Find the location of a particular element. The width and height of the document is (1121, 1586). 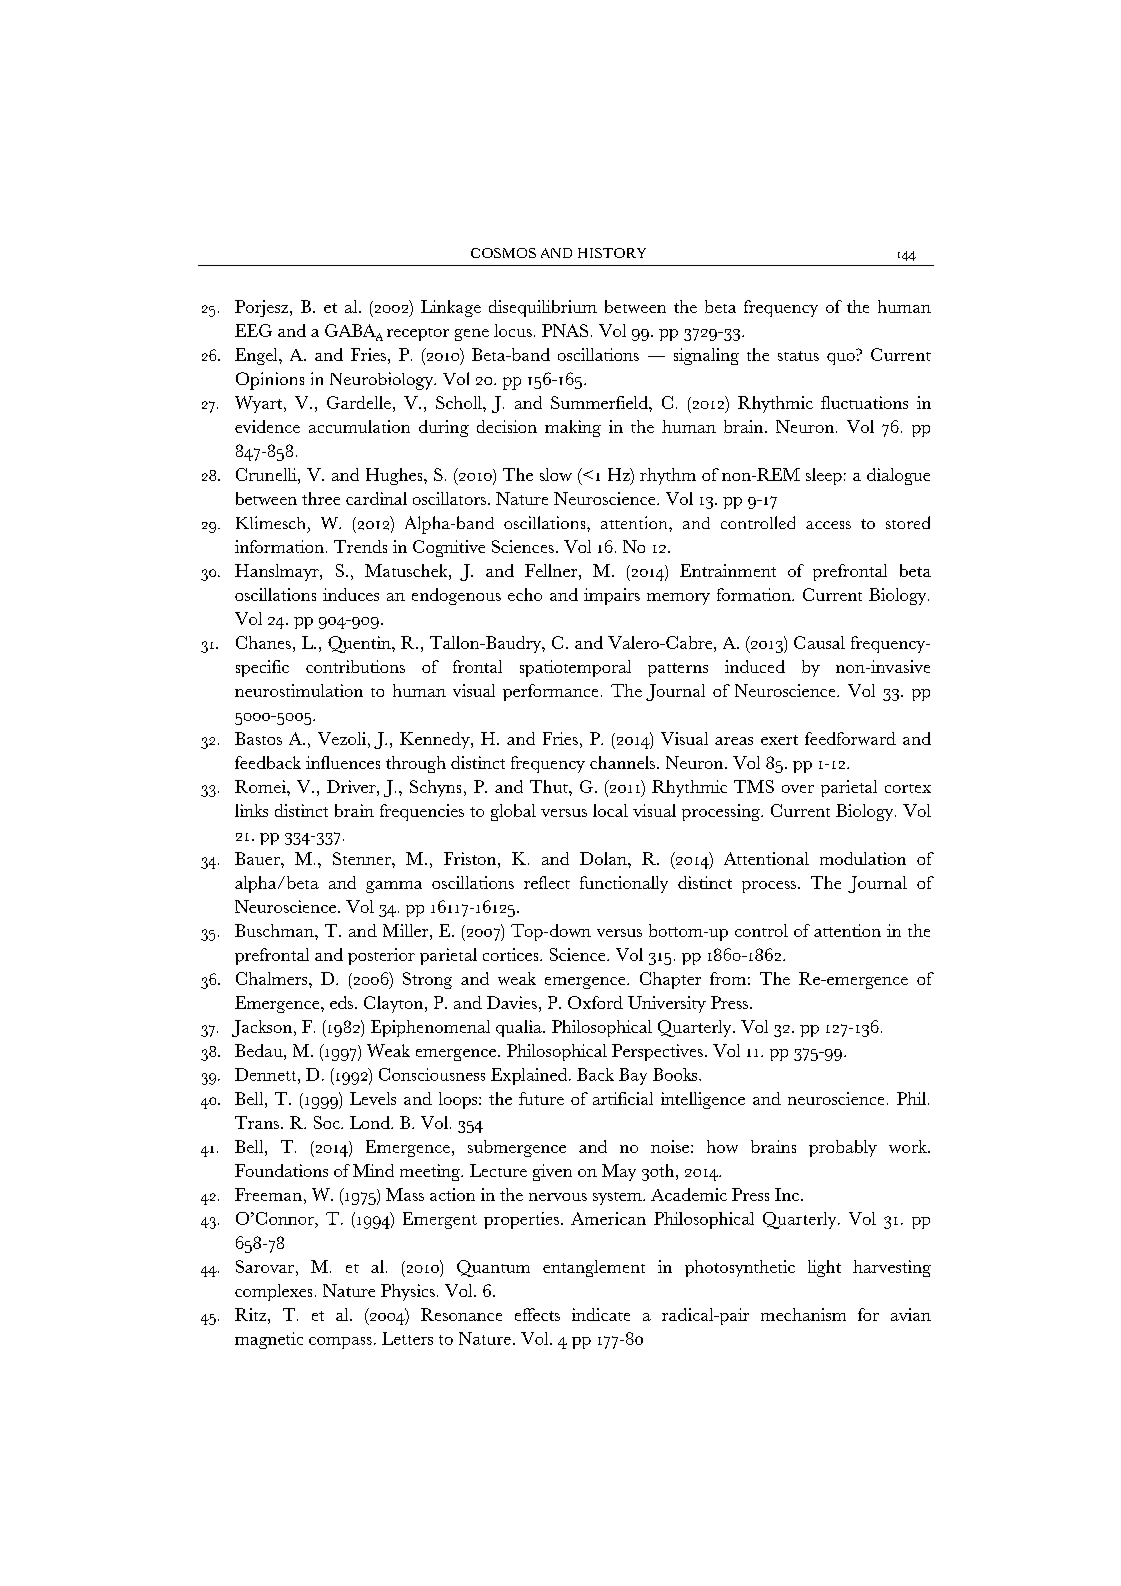

mechanism is located at coordinates (803, 1314).
